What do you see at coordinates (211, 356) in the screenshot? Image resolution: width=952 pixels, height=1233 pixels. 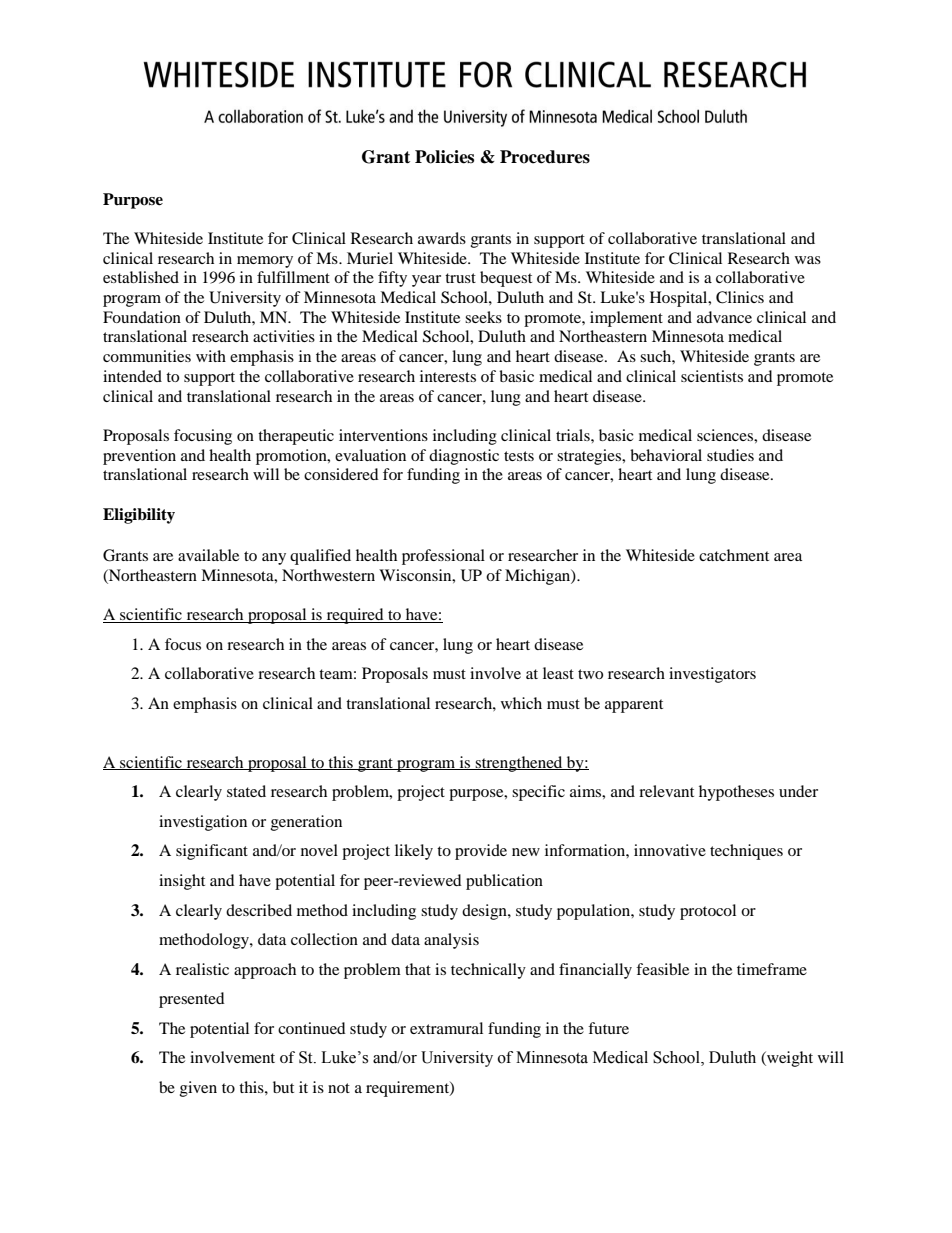 I see `with` at bounding box center [211, 356].
